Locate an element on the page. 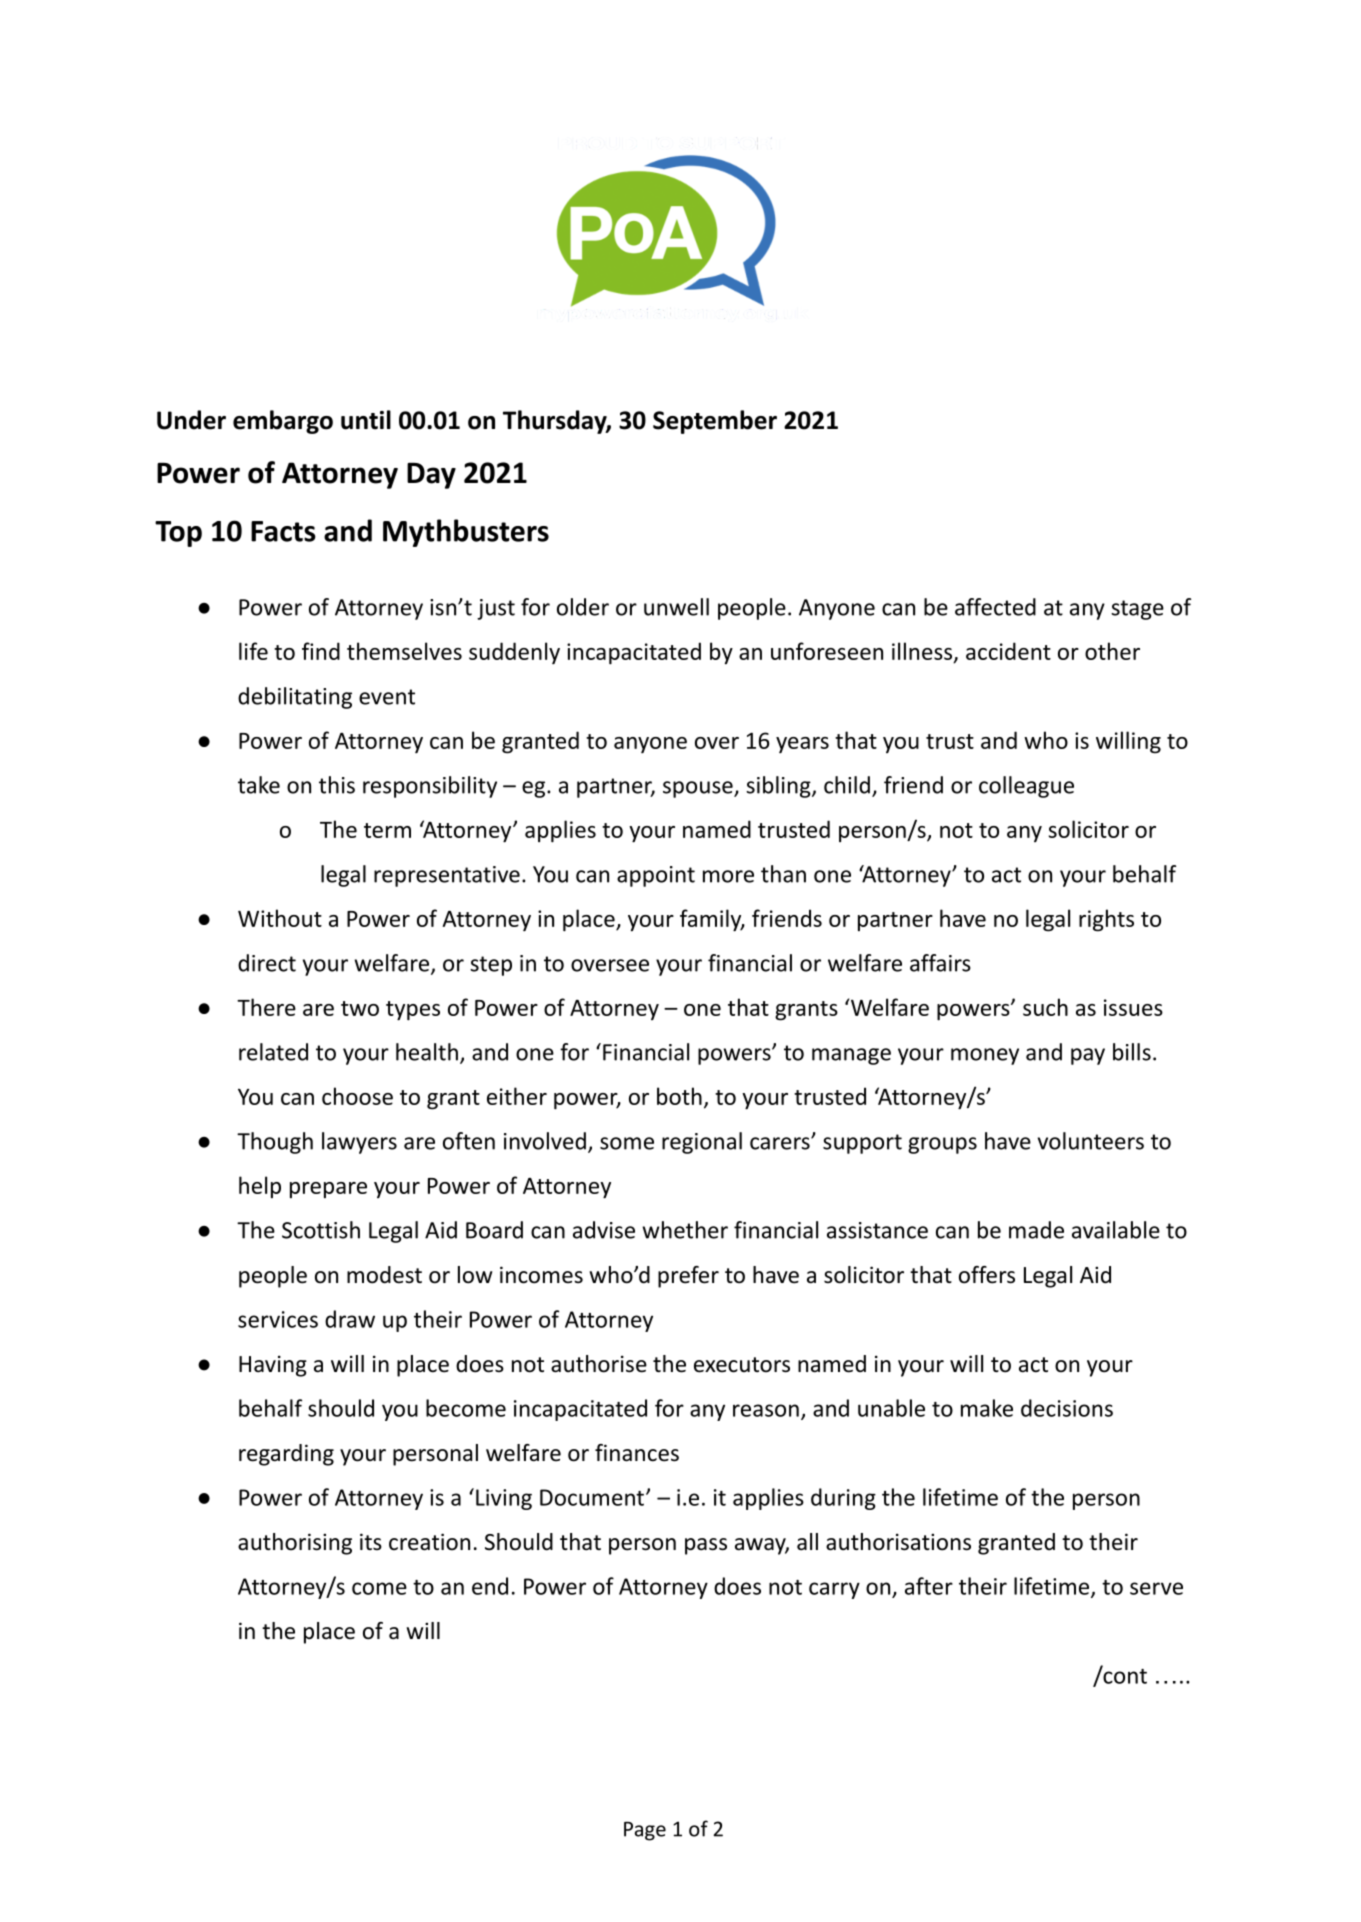 Image resolution: width=1361 pixels, height=1922 pixels. affected is located at coordinates (995, 607).
